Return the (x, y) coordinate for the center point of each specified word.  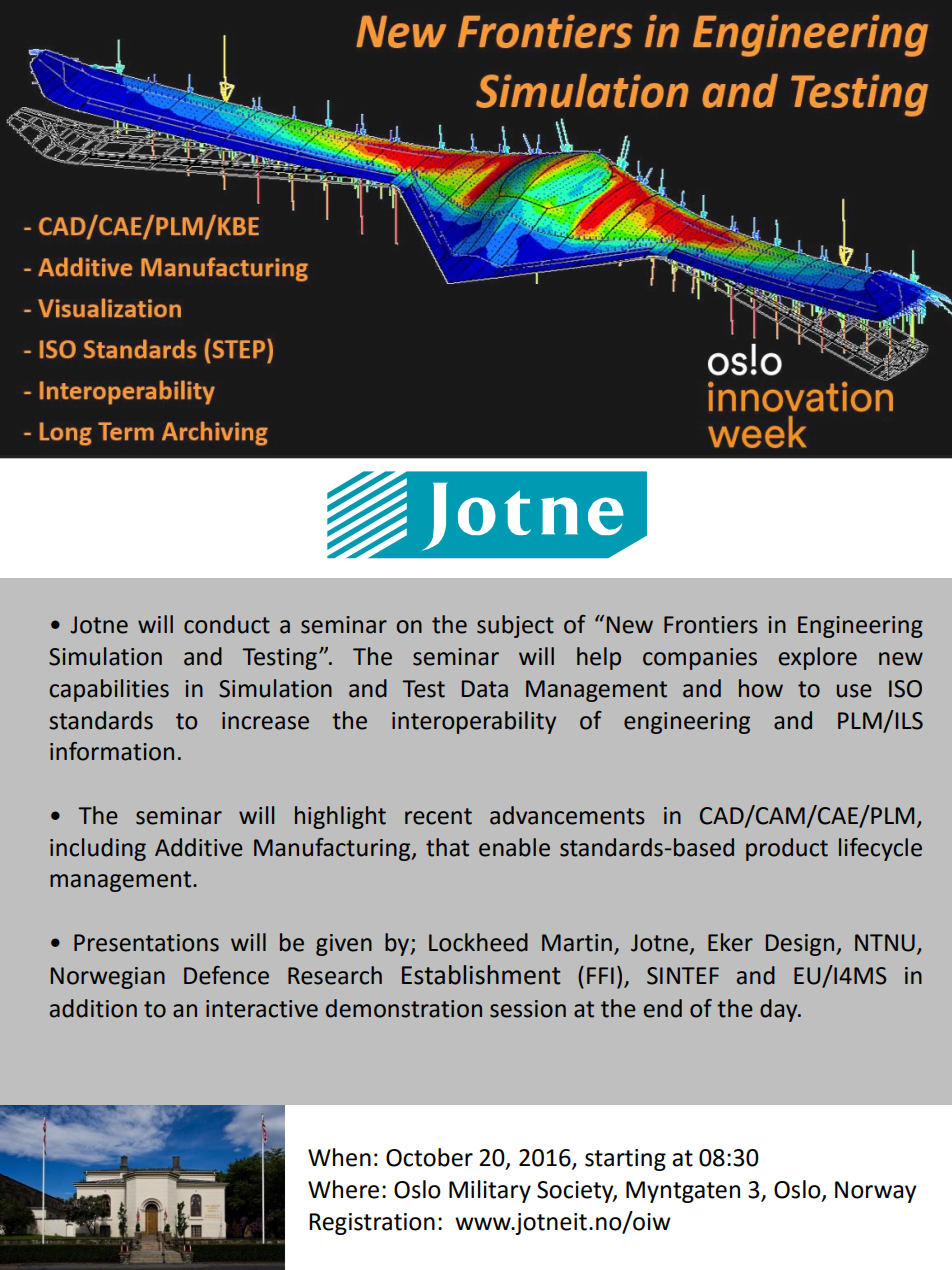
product (787, 849)
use (854, 691)
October (429, 1157)
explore (818, 658)
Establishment (481, 975)
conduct (227, 624)
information (112, 751)
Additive (199, 847)
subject (515, 626)
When (339, 1157)
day (780, 1010)
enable (514, 847)
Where (343, 1189)
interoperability (474, 722)
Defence (226, 975)
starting (625, 1160)
